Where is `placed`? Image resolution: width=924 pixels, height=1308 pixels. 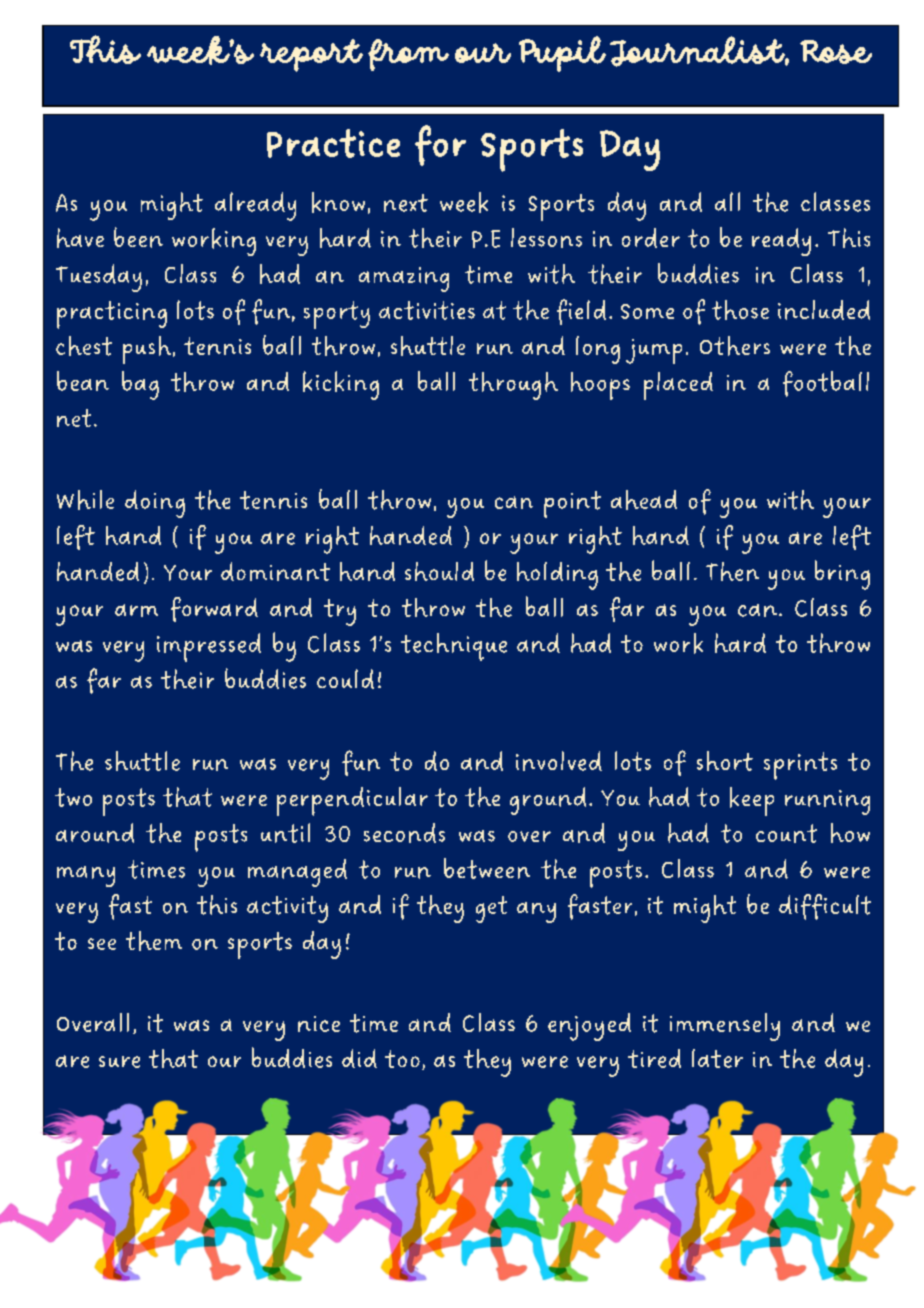
placed is located at coordinates (678, 386).
